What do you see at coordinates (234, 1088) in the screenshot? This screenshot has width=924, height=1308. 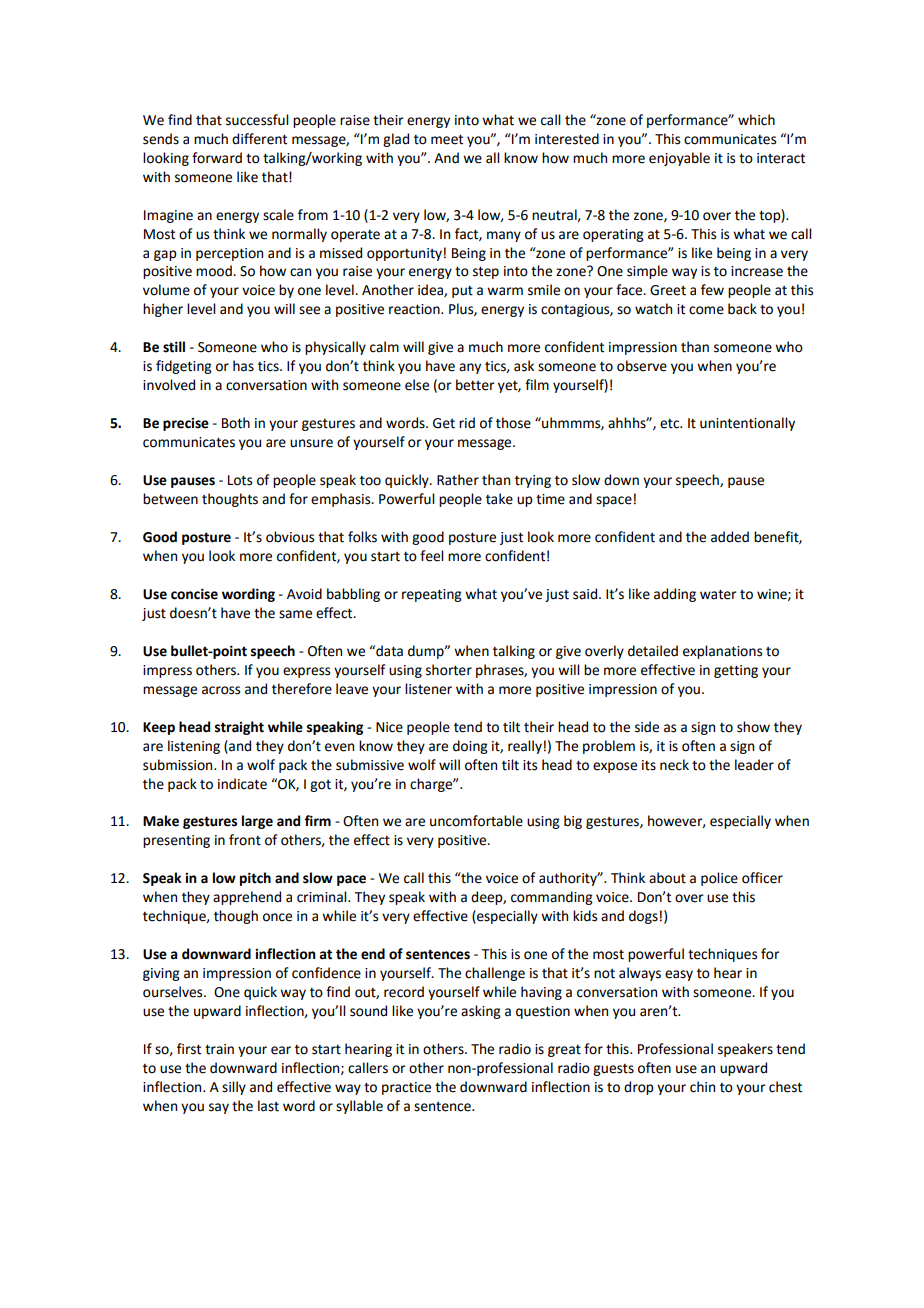 I see `silly` at bounding box center [234, 1088].
